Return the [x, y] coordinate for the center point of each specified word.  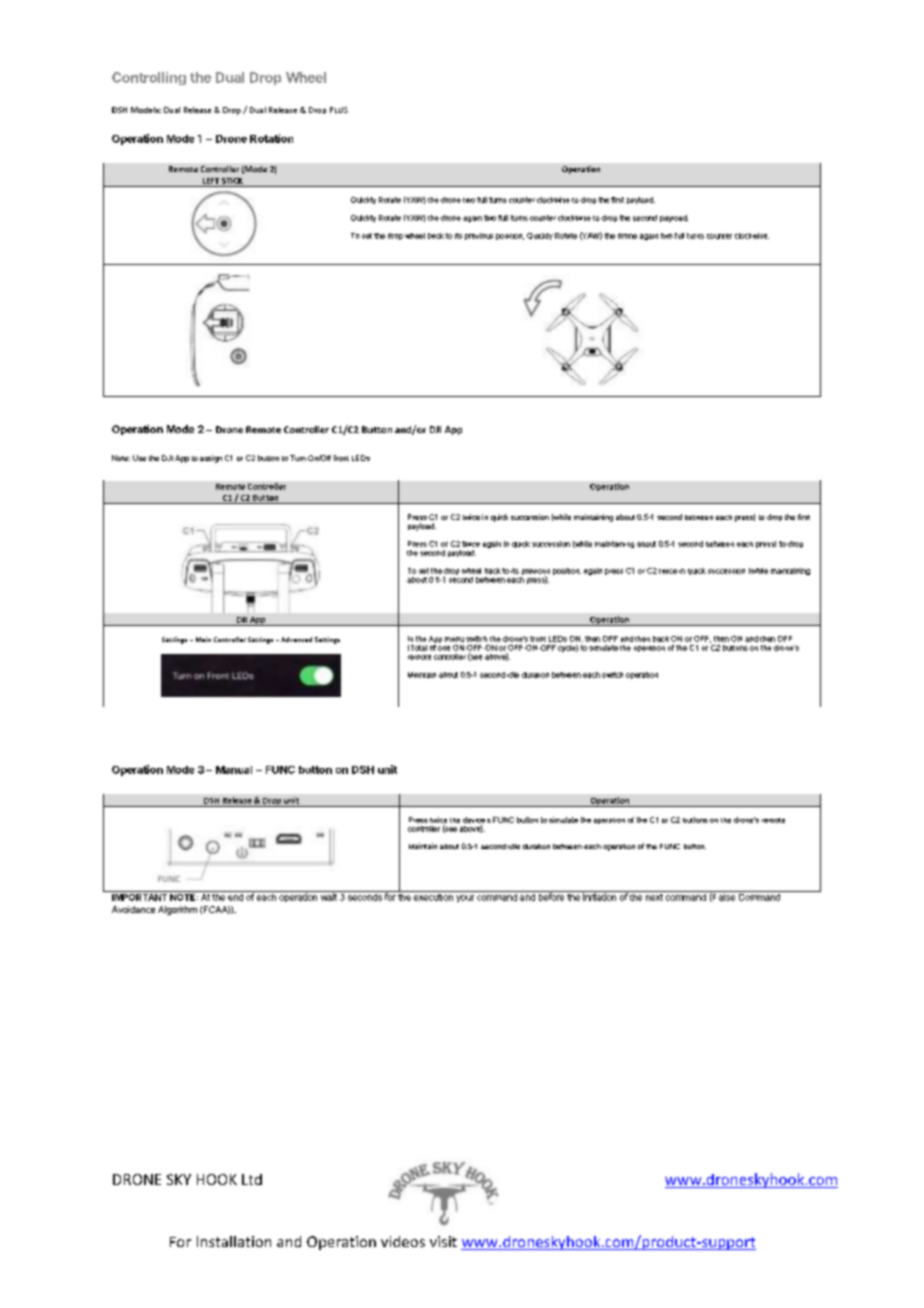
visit [443, 1241]
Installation [234, 1241]
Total [417, 648]
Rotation [271, 138]
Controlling [149, 78]
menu [454, 639]
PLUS [339, 110]
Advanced [296, 639]
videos [403, 1241]
